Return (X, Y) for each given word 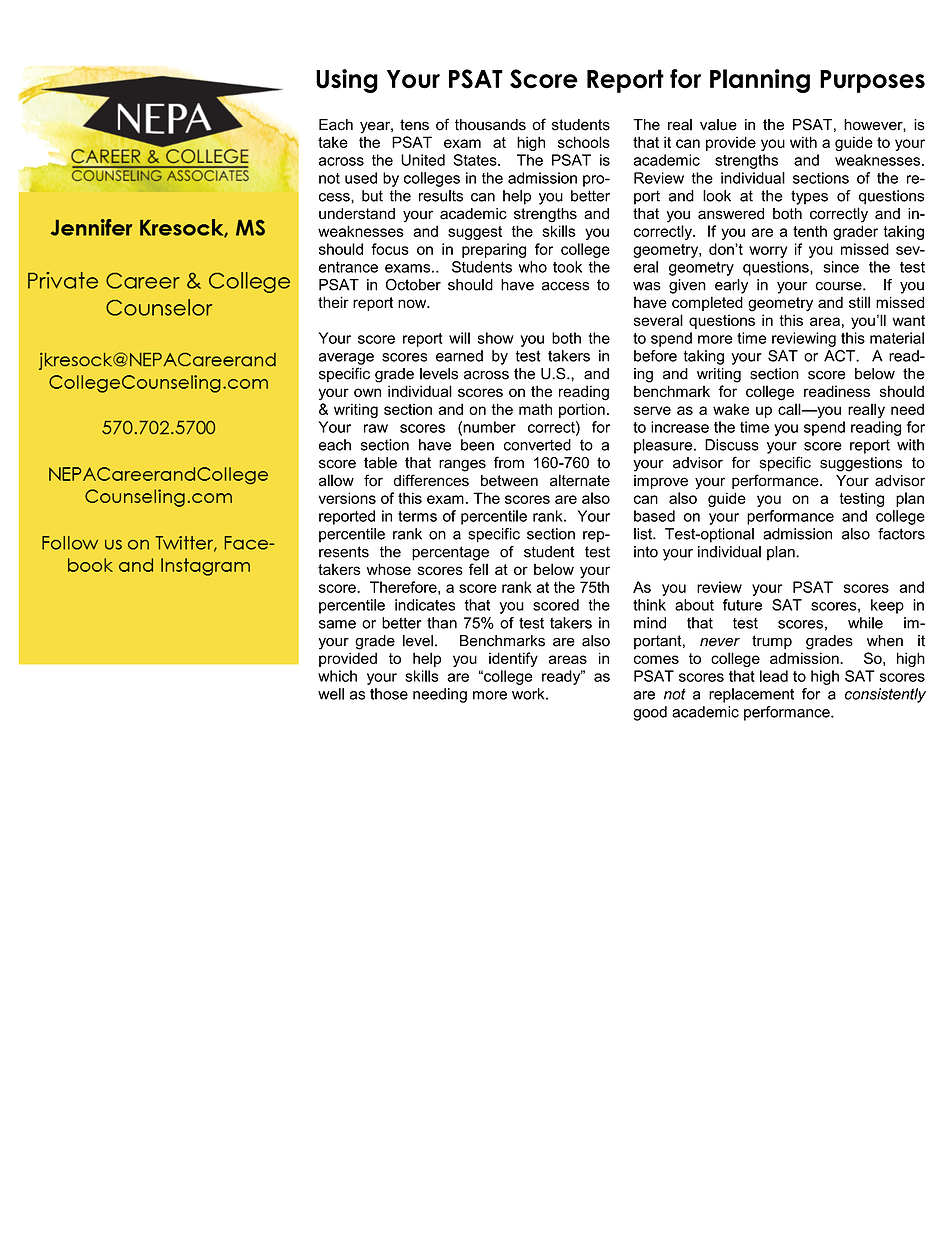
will (459, 338)
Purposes (872, 81)
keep (887, 606)
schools (584, 142)
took (567, 267)
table (380, 463)
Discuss (732, 445)
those (389, 694)
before (655, 356)
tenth (810, 231)
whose (389, 569)
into (646, 552)
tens (414, 125)
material (897, 338)
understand (357, 214)
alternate (580, 480)
